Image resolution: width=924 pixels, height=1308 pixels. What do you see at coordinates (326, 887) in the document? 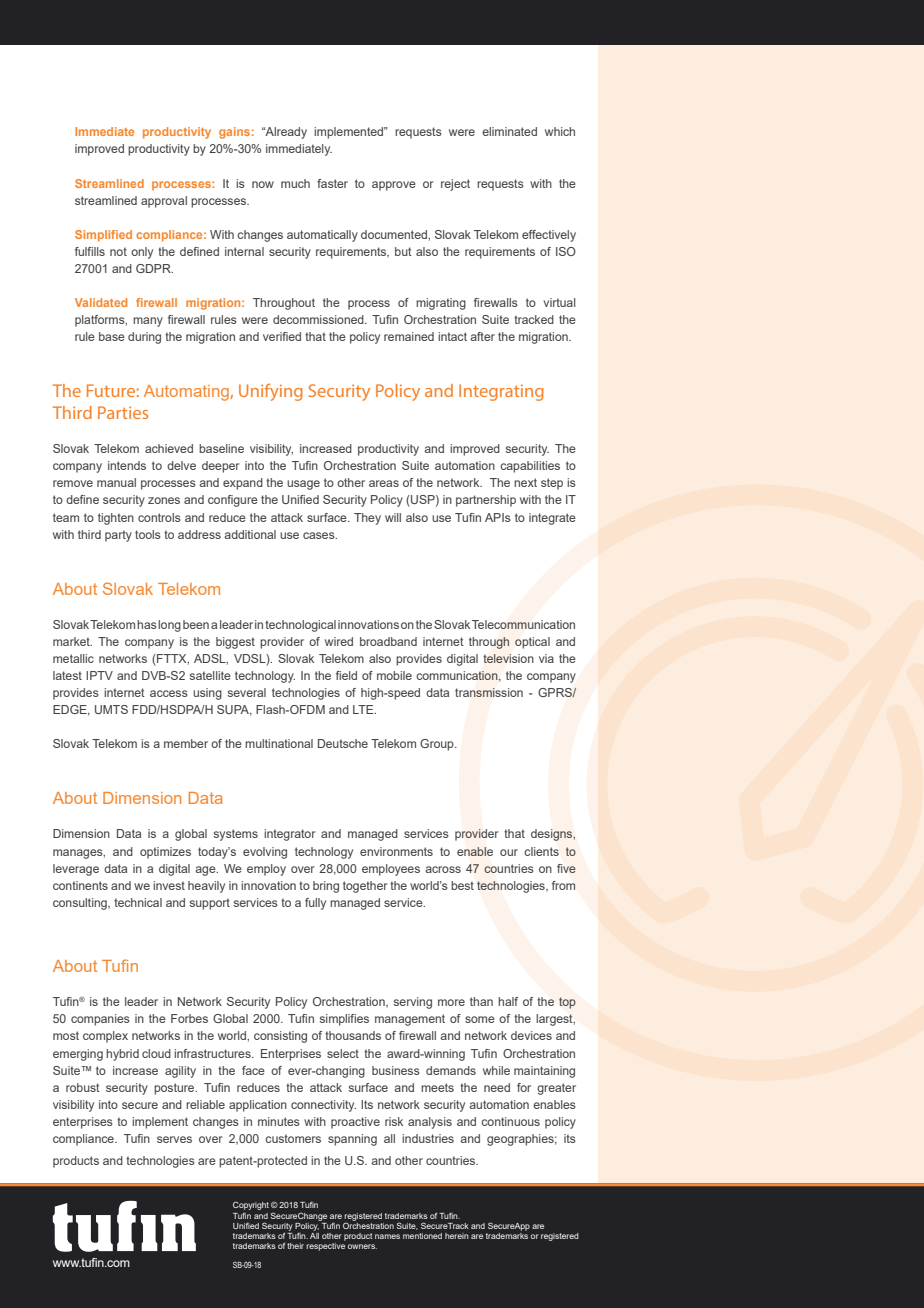
I see `bring` at bounding box center [326, 887].
